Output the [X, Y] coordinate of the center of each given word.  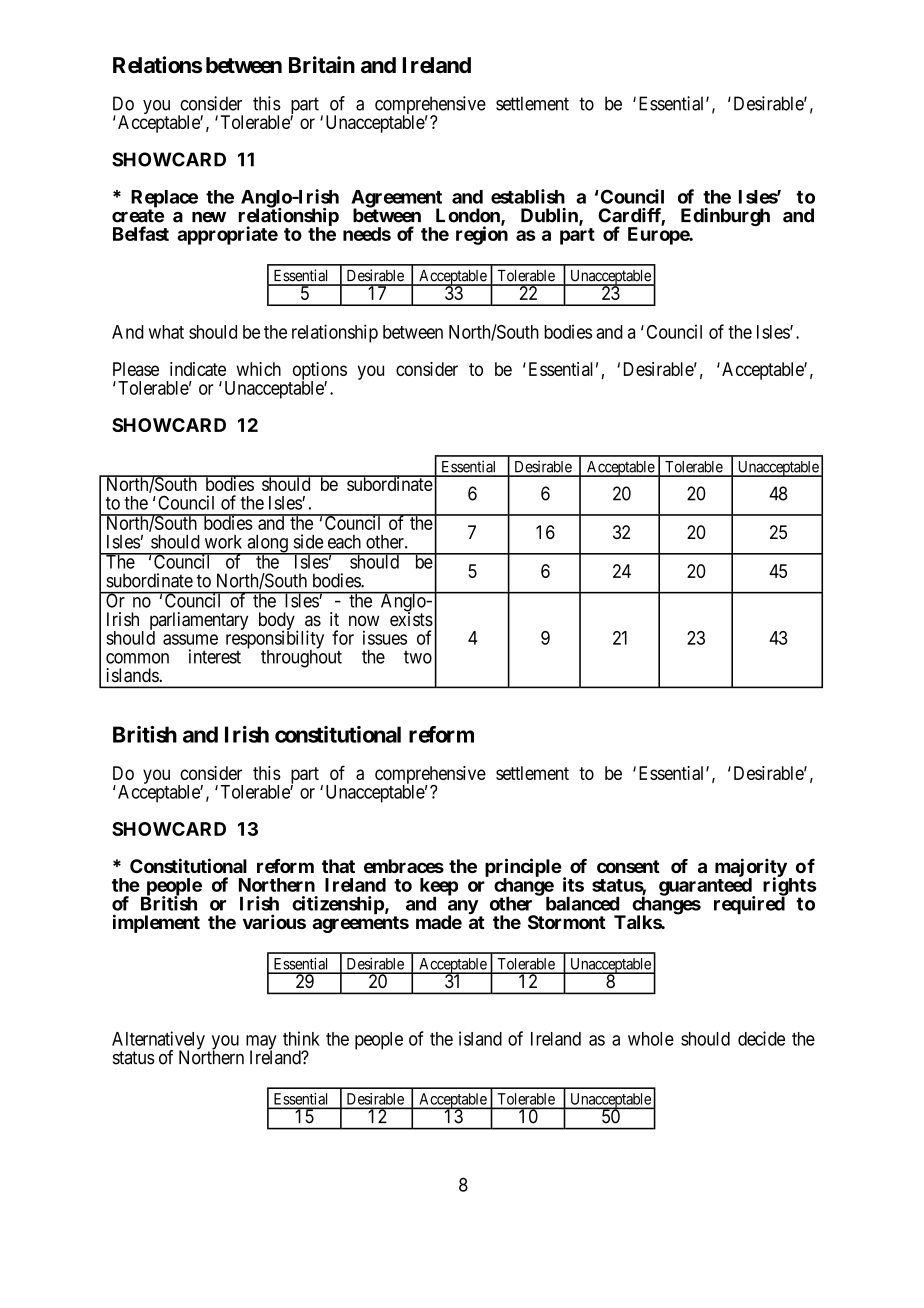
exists [411, 618]
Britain [322, 64]
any [463, 908]
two [418, 657]
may [261, 1043]
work [223, 542]
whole [651, 1039]
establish [528, 196]
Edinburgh [725, 217]
